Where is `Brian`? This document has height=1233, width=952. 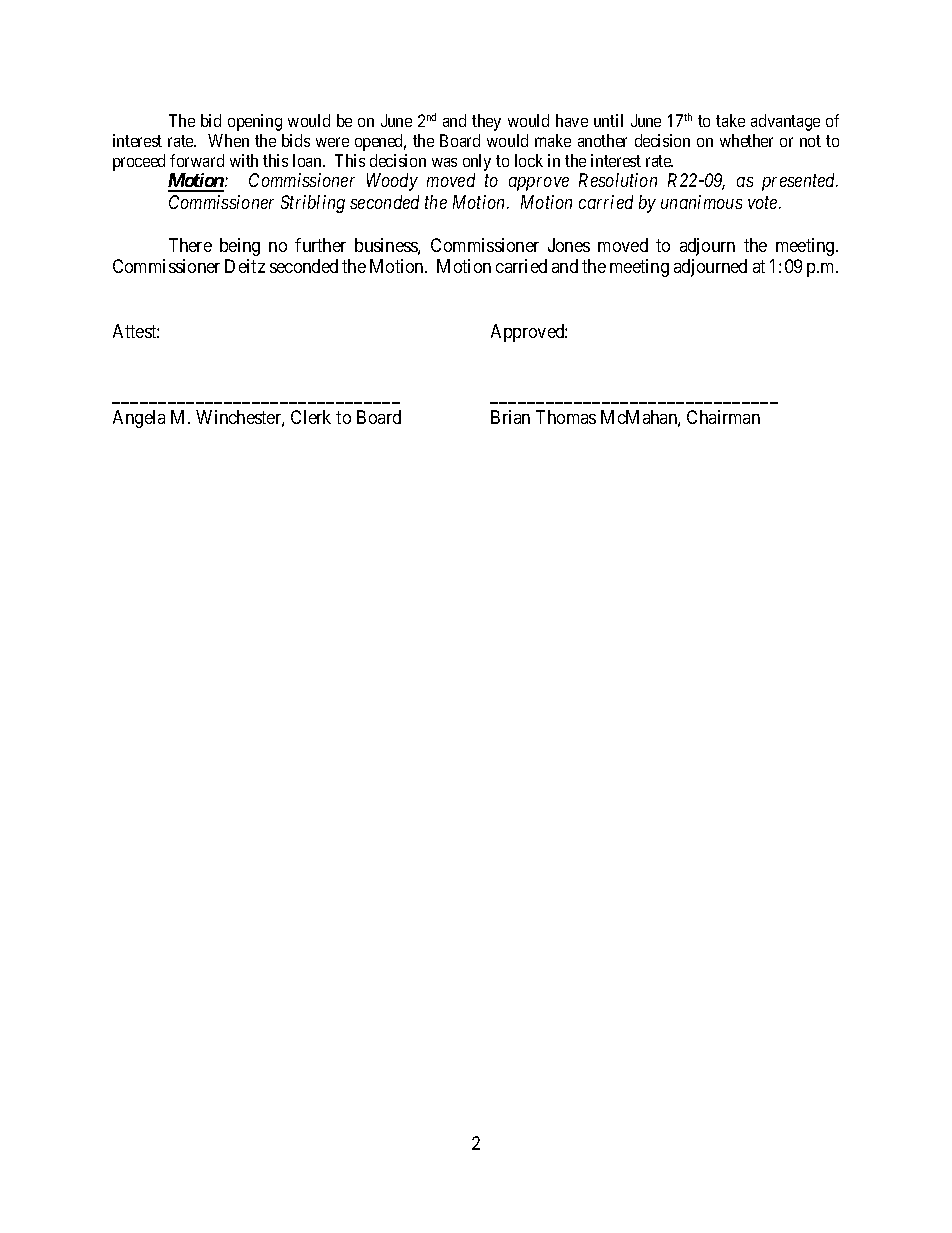
Brian is located at coordinates (510, 417).
